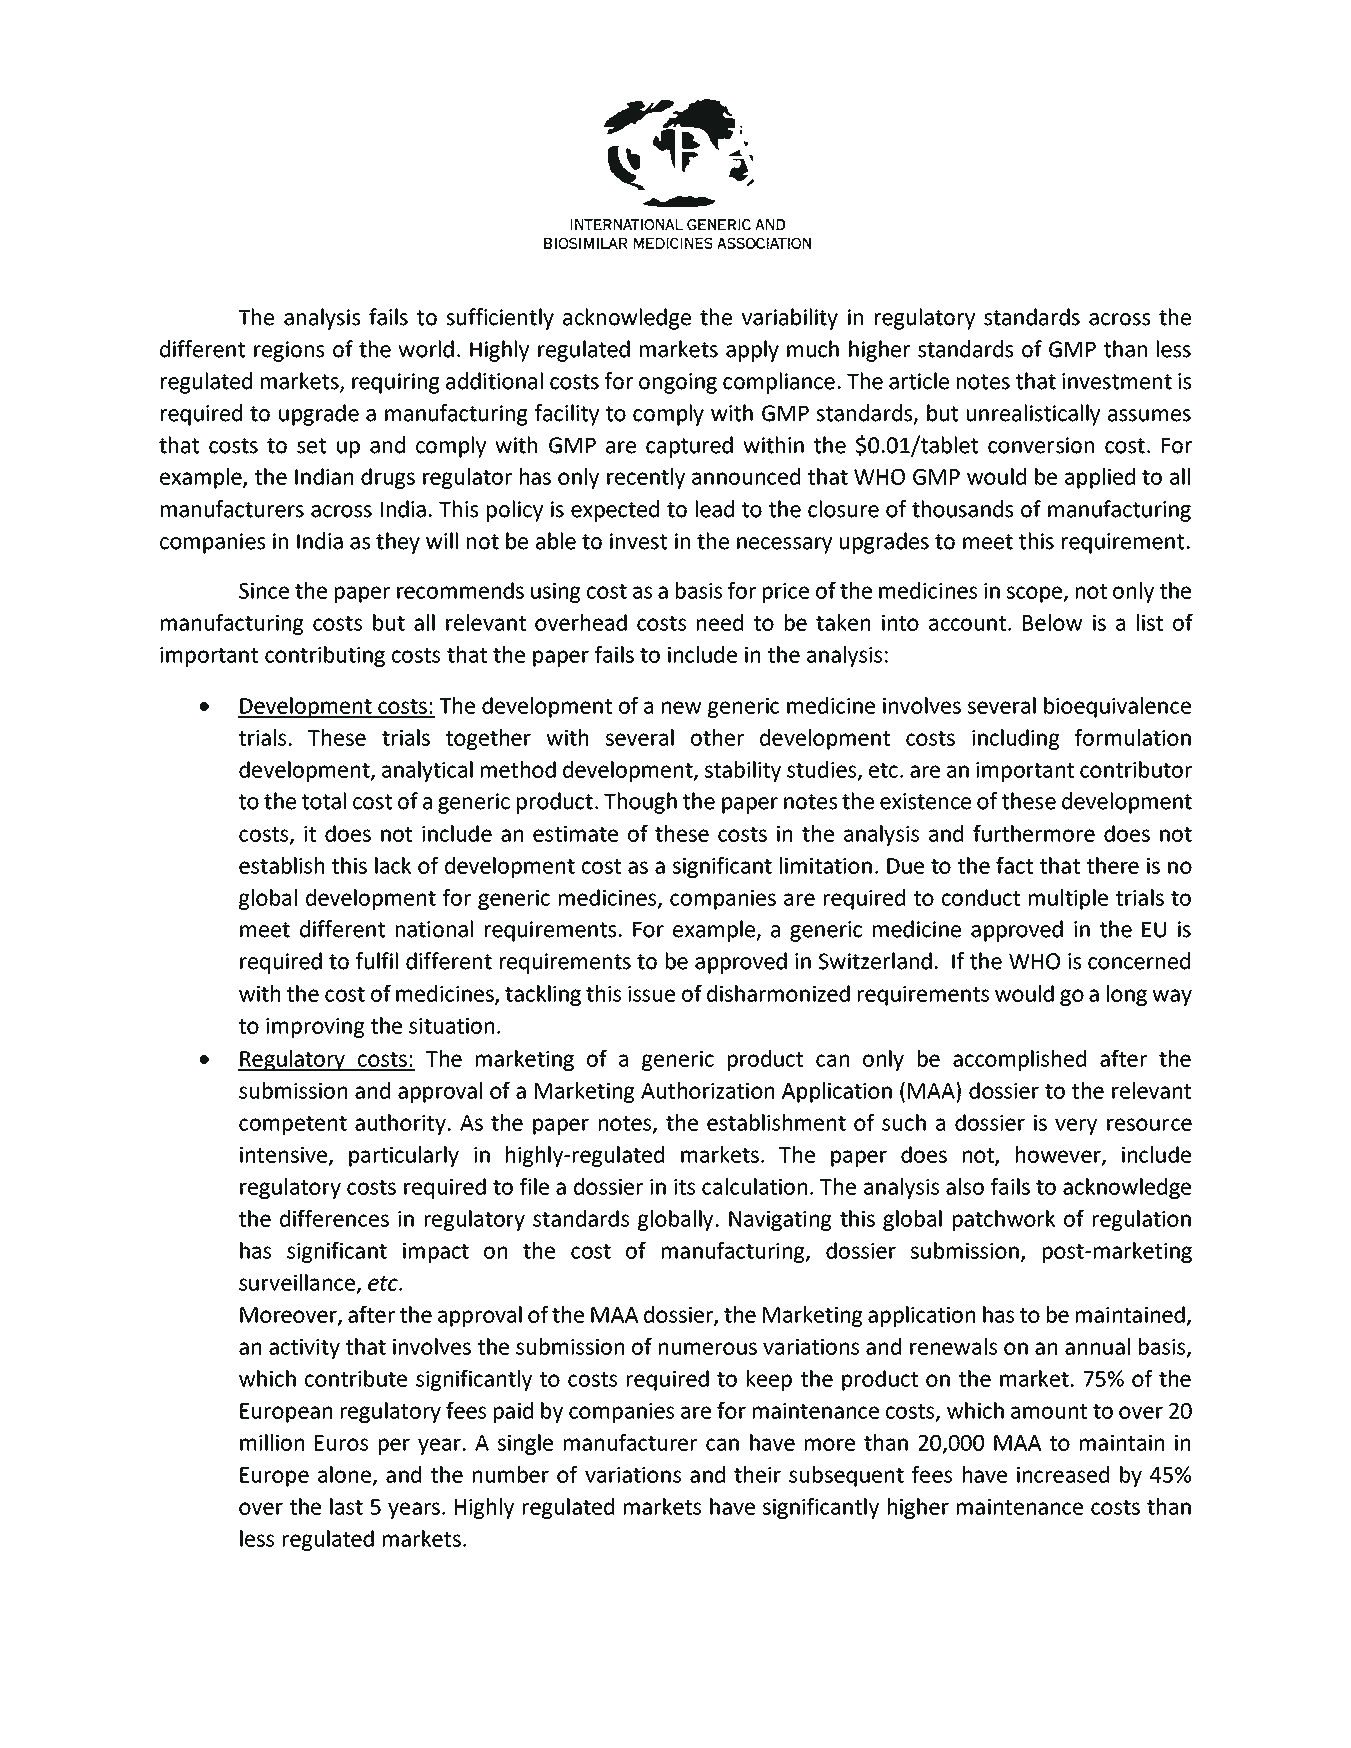 Image resolution: width=1351 pixels, height=1748 pixels. What do you see at coordinates (752, 351) in the screenshot?
I see `apply` at bounding box center [752, 351].
